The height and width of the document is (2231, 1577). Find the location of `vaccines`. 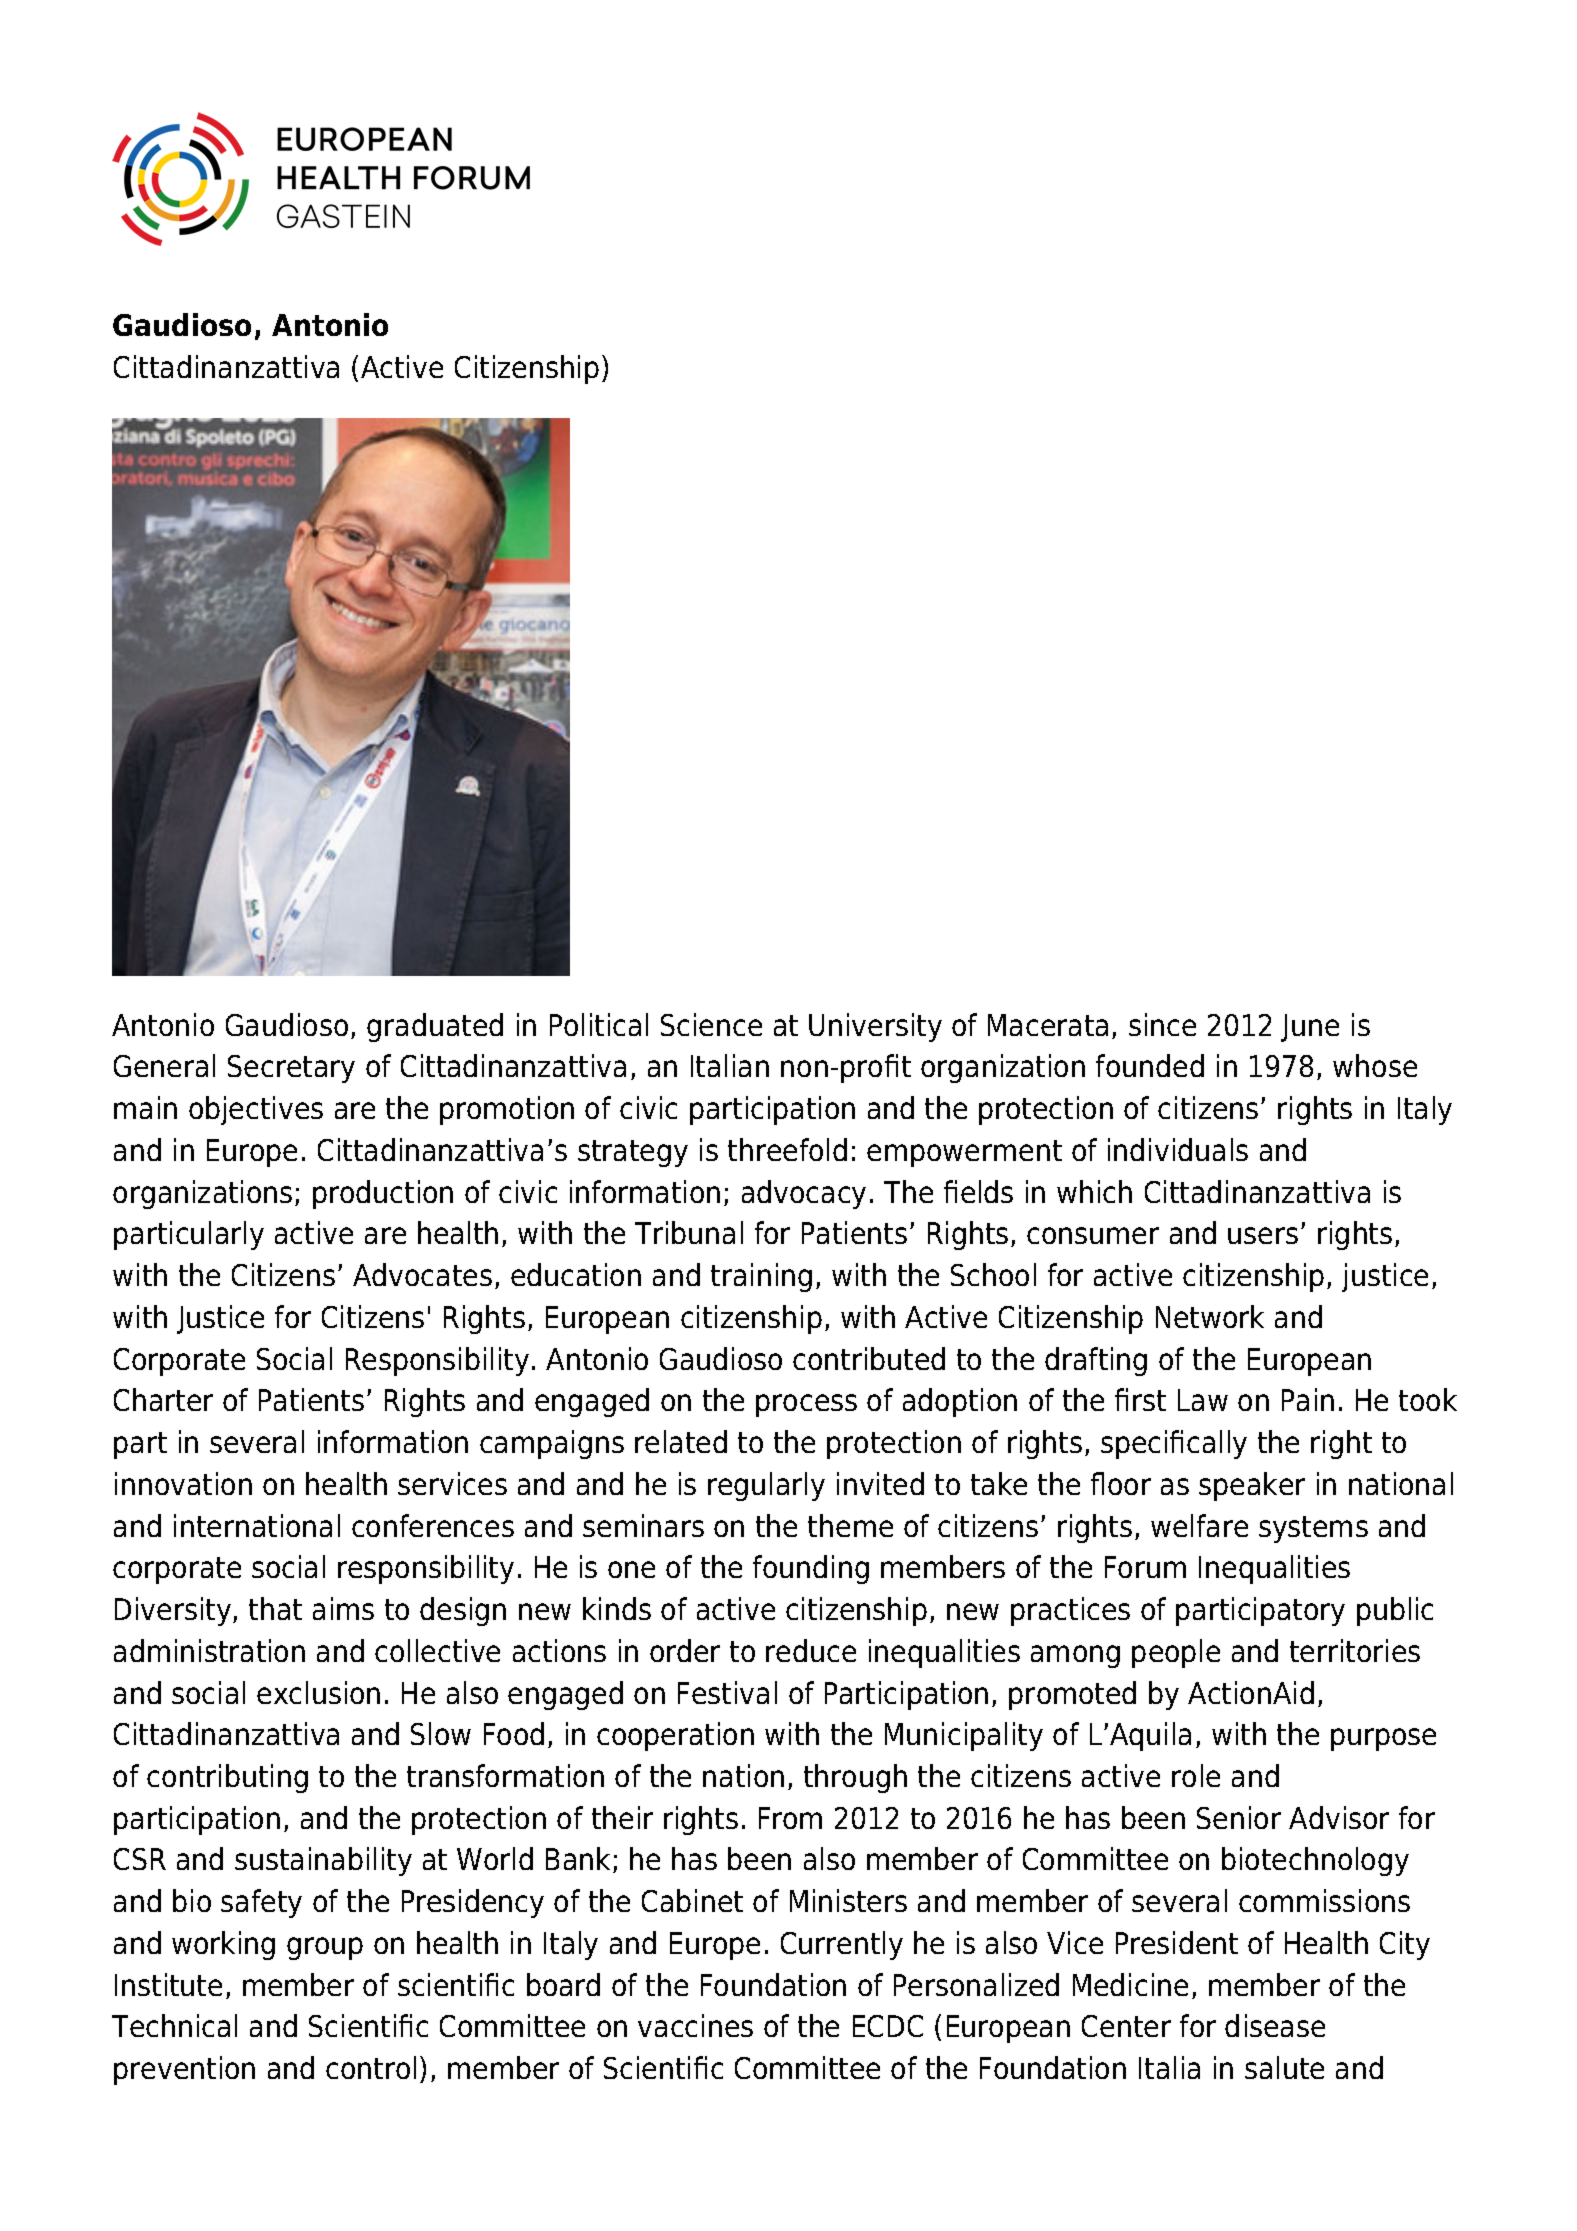

vaccines is located at coordinates (695, 2025).
